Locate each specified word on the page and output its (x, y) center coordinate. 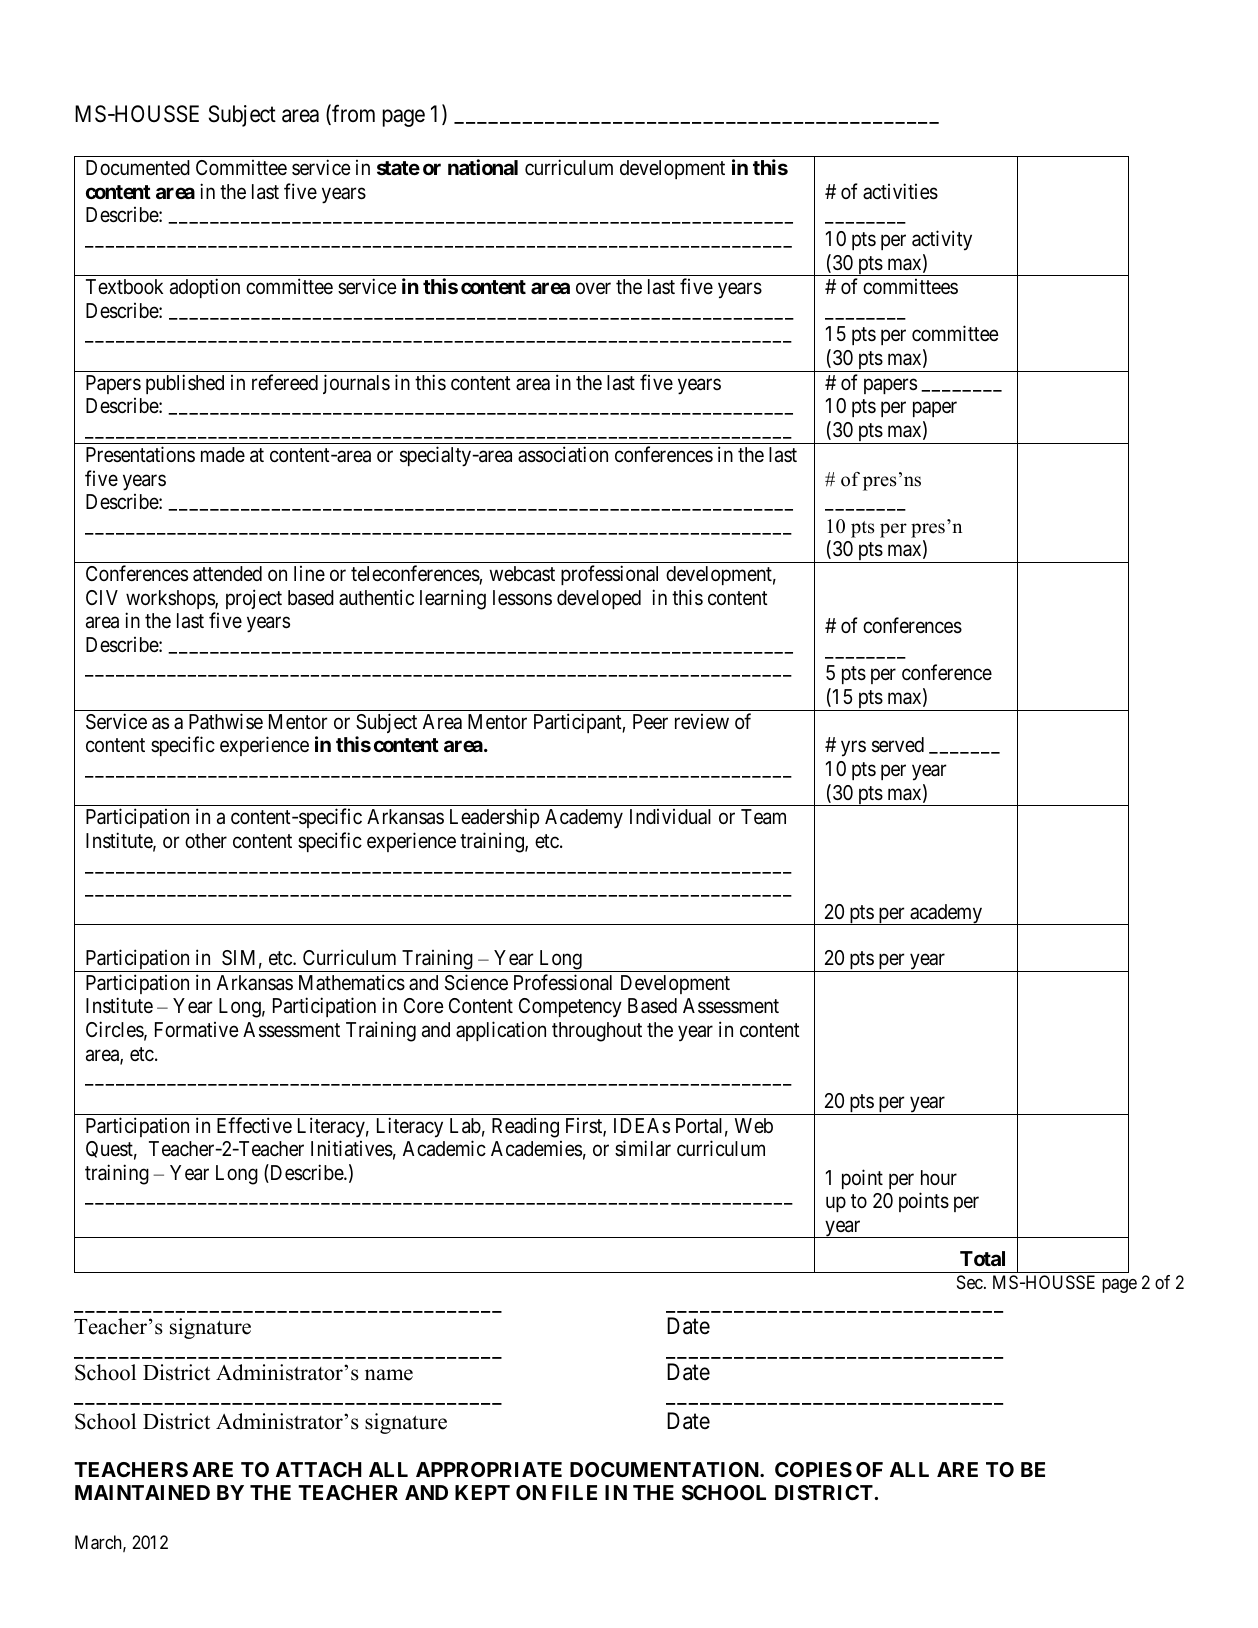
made (223, 455)
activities (900, 191)
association (563, 454)
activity (942, 240)
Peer (650, 721)
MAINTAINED (142, 1492)
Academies (536, 1149)
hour (939, 1177)
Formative (197, 1030)
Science (476, 982)
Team (763, 817)
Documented (138, 167)
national (483, 167)
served (898, 745)
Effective (254, 1125)
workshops (171, 599)
